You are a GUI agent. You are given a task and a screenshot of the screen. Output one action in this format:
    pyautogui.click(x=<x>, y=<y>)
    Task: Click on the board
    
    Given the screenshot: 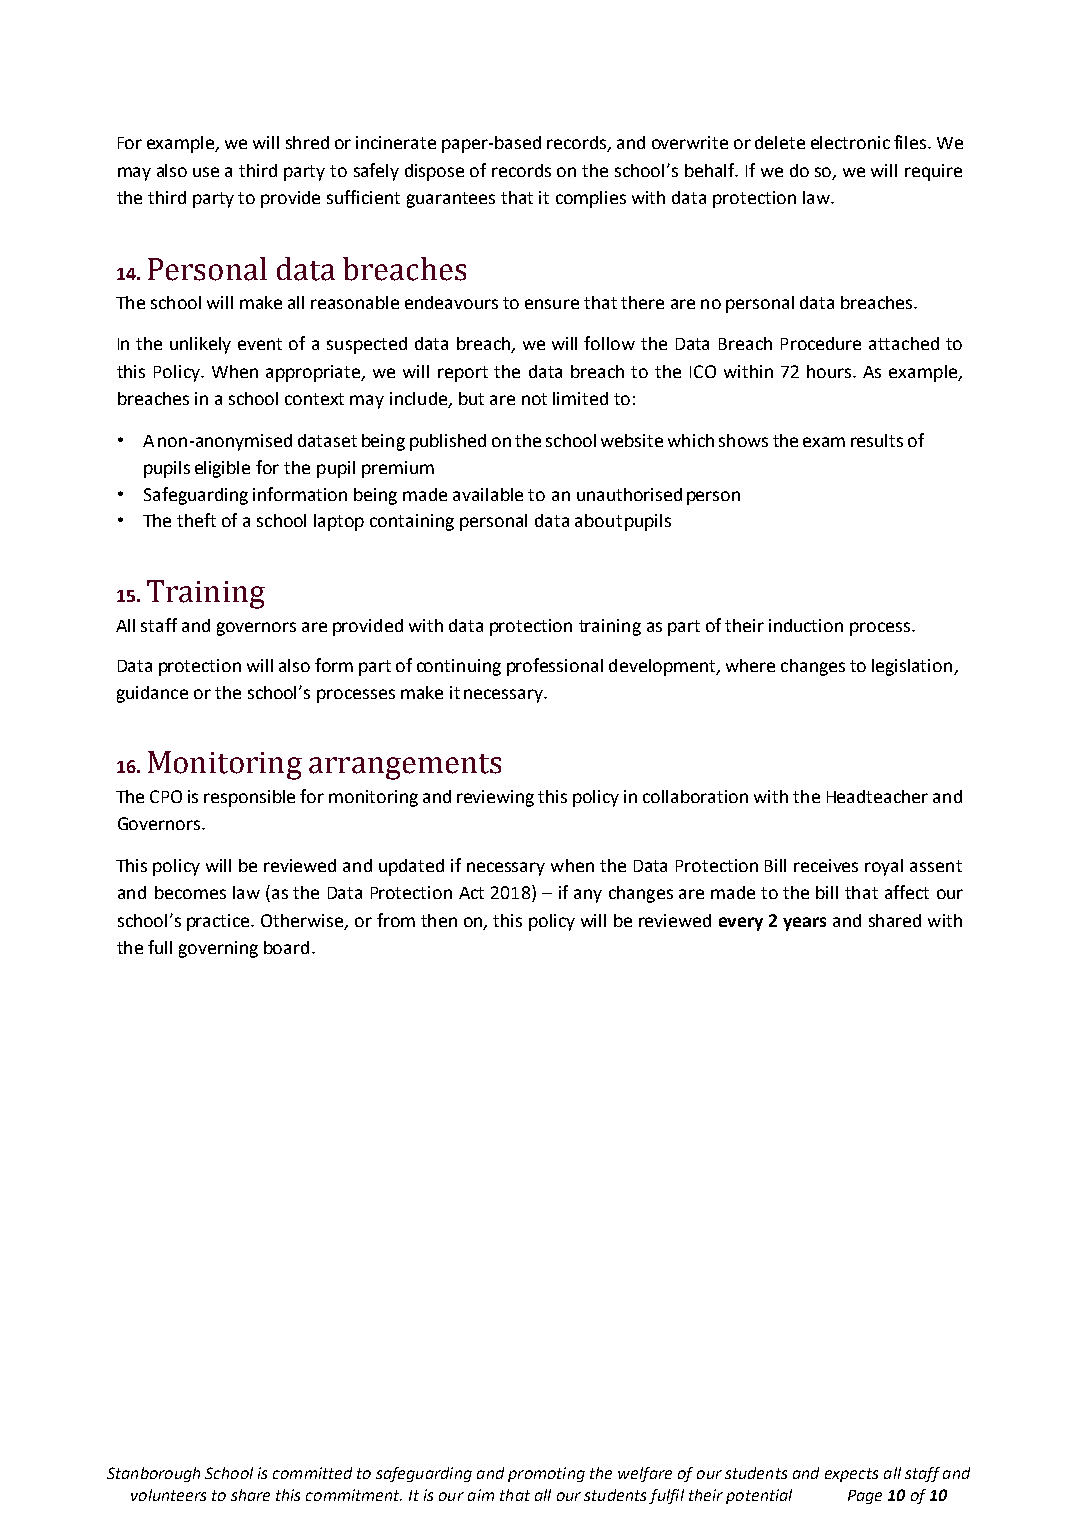 What is the action you would take?
    pyautogui.click(x=286, y=947)
